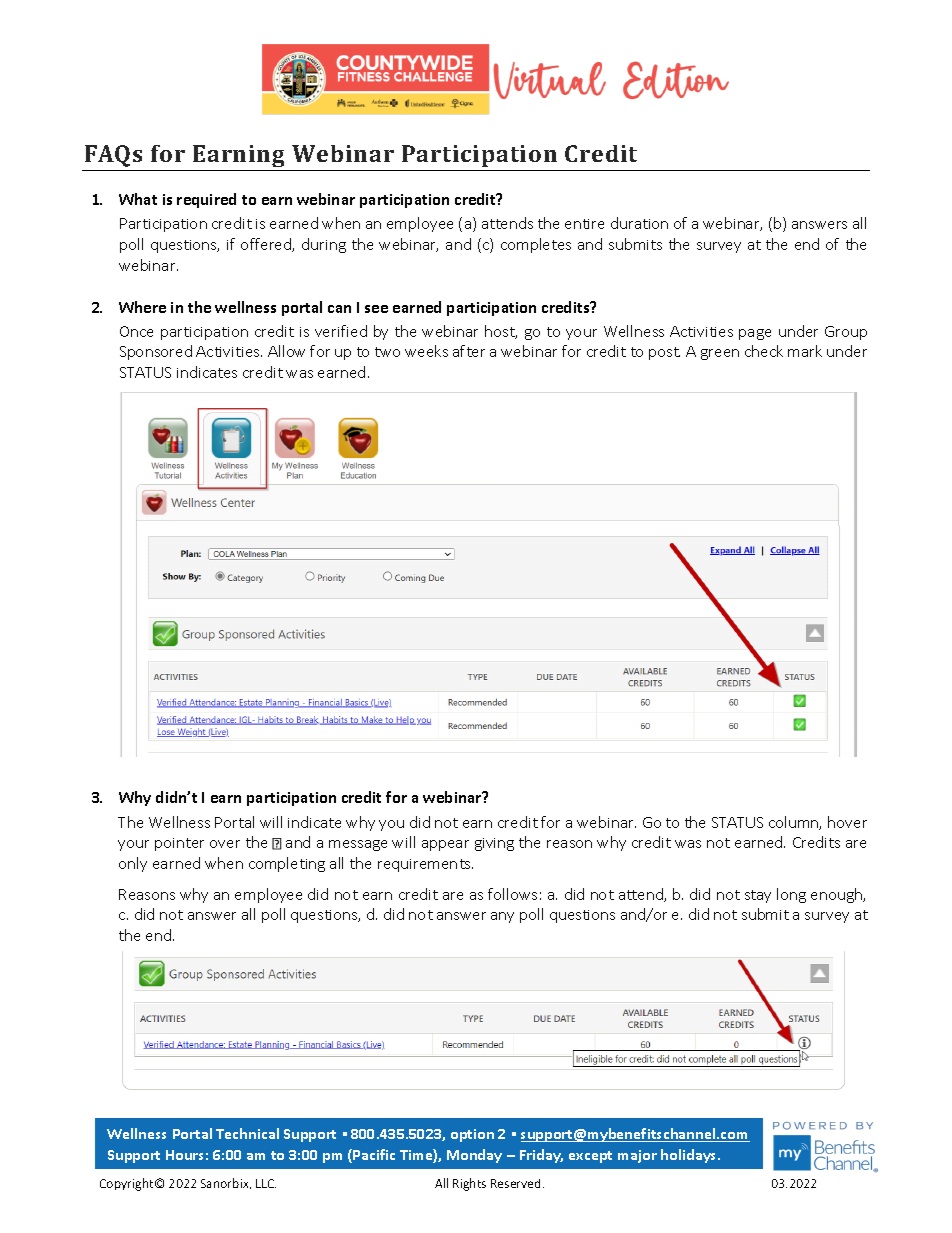  Describe the element at coordinates (469, 351) in the screenshot. I see `after` at that location.
